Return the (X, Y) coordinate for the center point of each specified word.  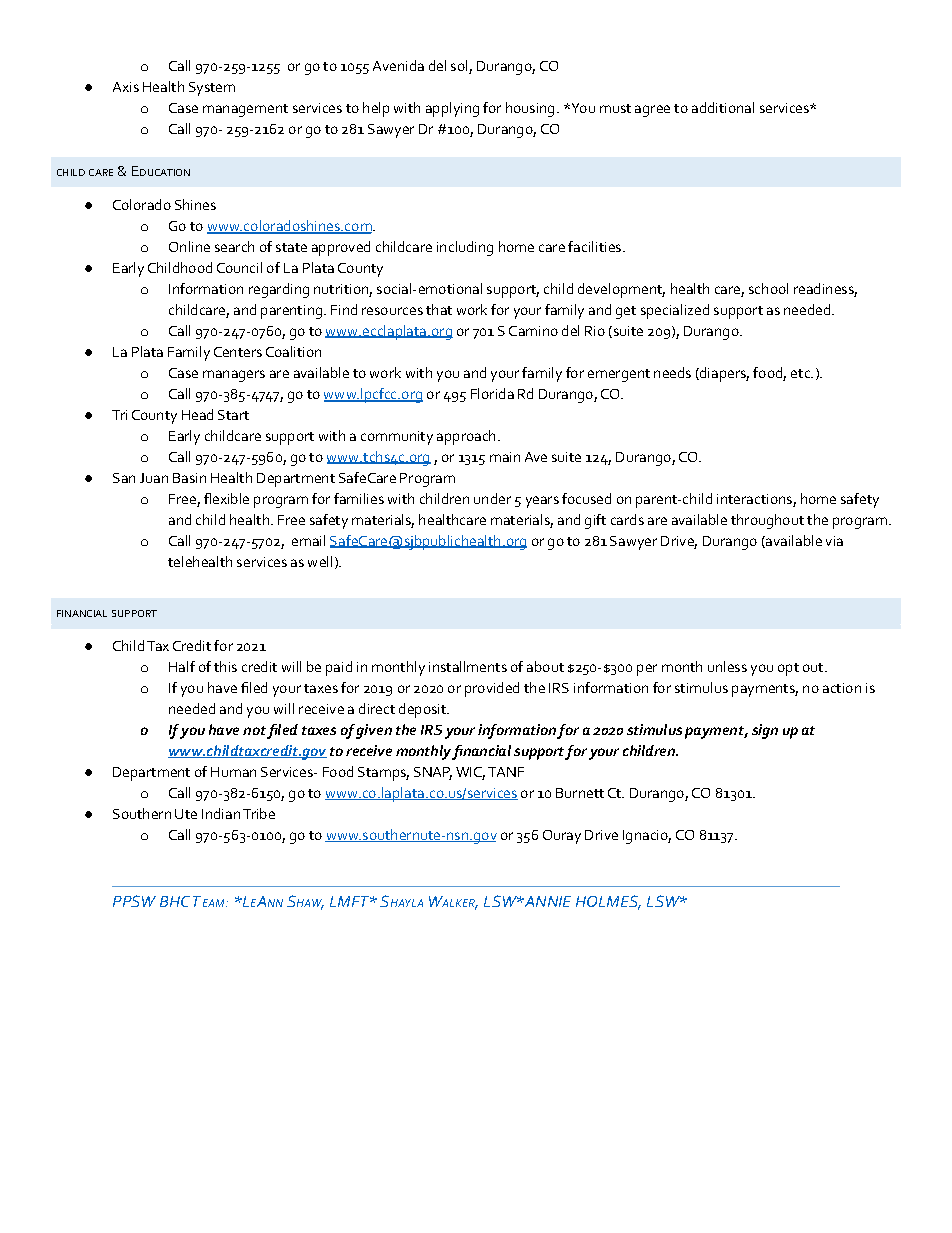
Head (197, 414)
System (212, 89)
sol (460, 67)
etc (801, 373)
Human (233, 772)
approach (466, 437)
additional (723, 107)
